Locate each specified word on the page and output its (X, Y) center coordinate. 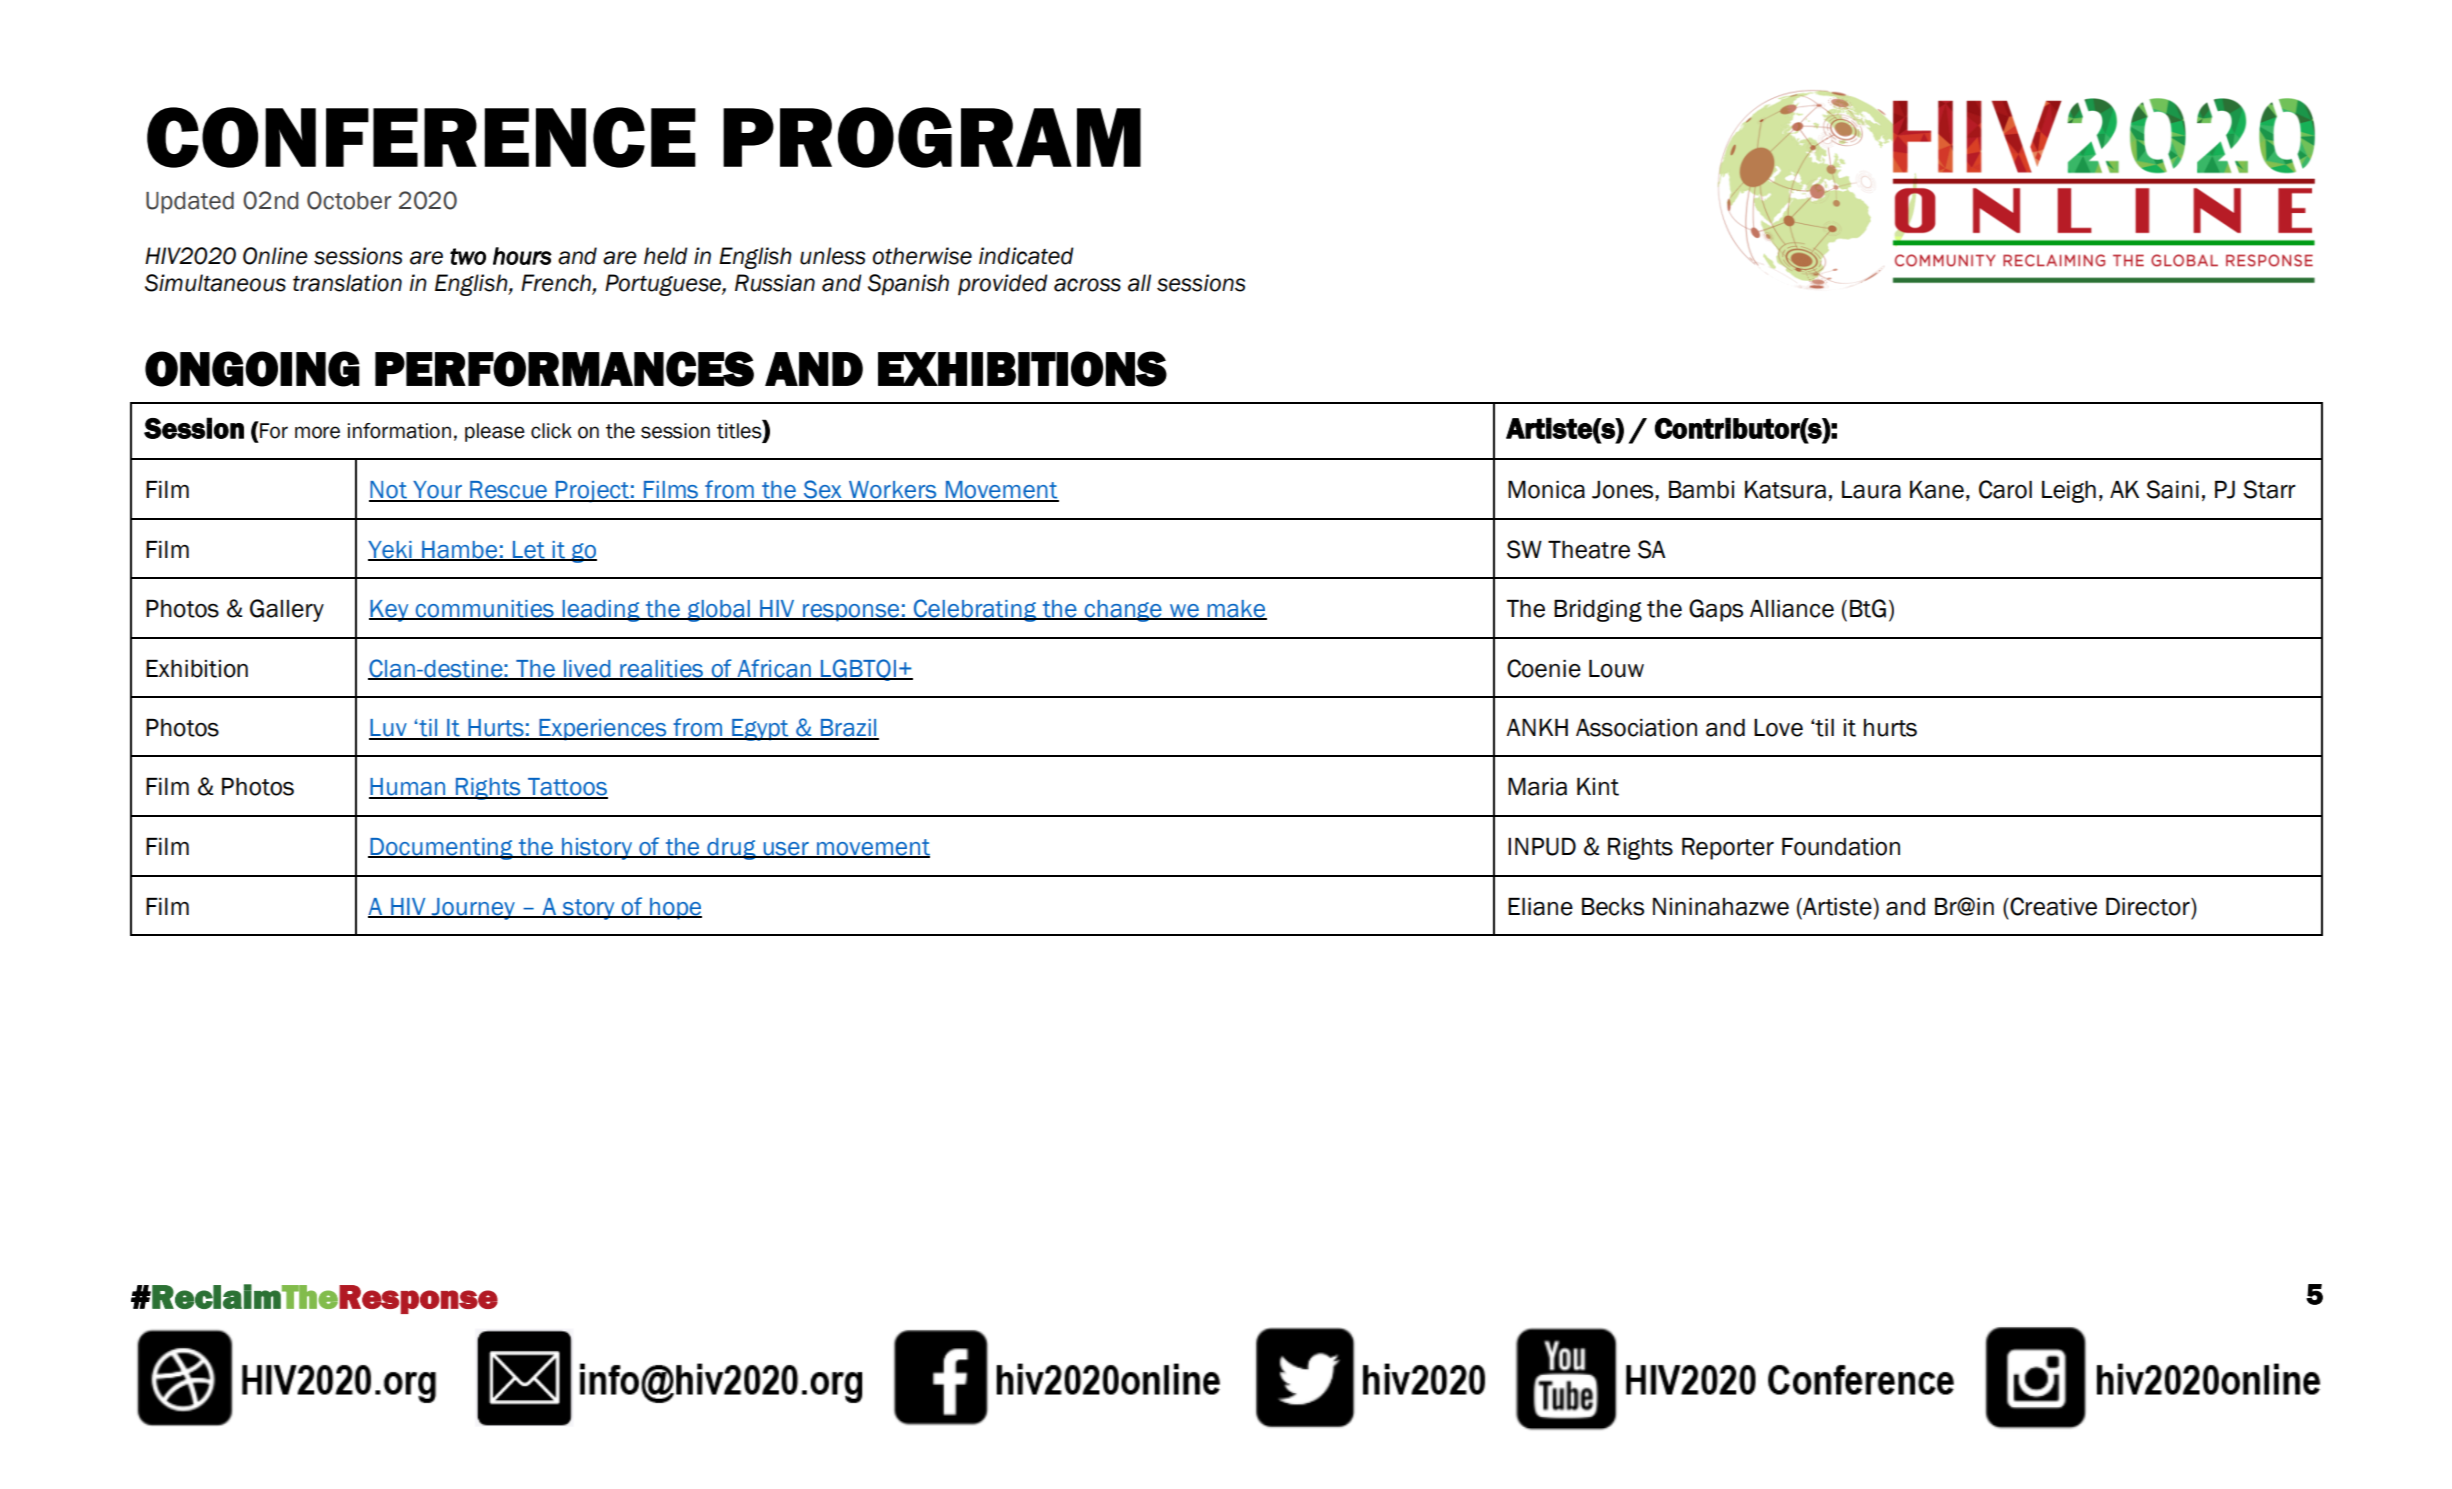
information (399, 431)
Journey (473, 909)
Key (390, 611)
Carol (2005, 489)
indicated (1026, 256)
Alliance (1792, 609)
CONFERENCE (421, 137)
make (1236, 610)
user (786, 850)
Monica (1546, 490)
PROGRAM (932, 137)
